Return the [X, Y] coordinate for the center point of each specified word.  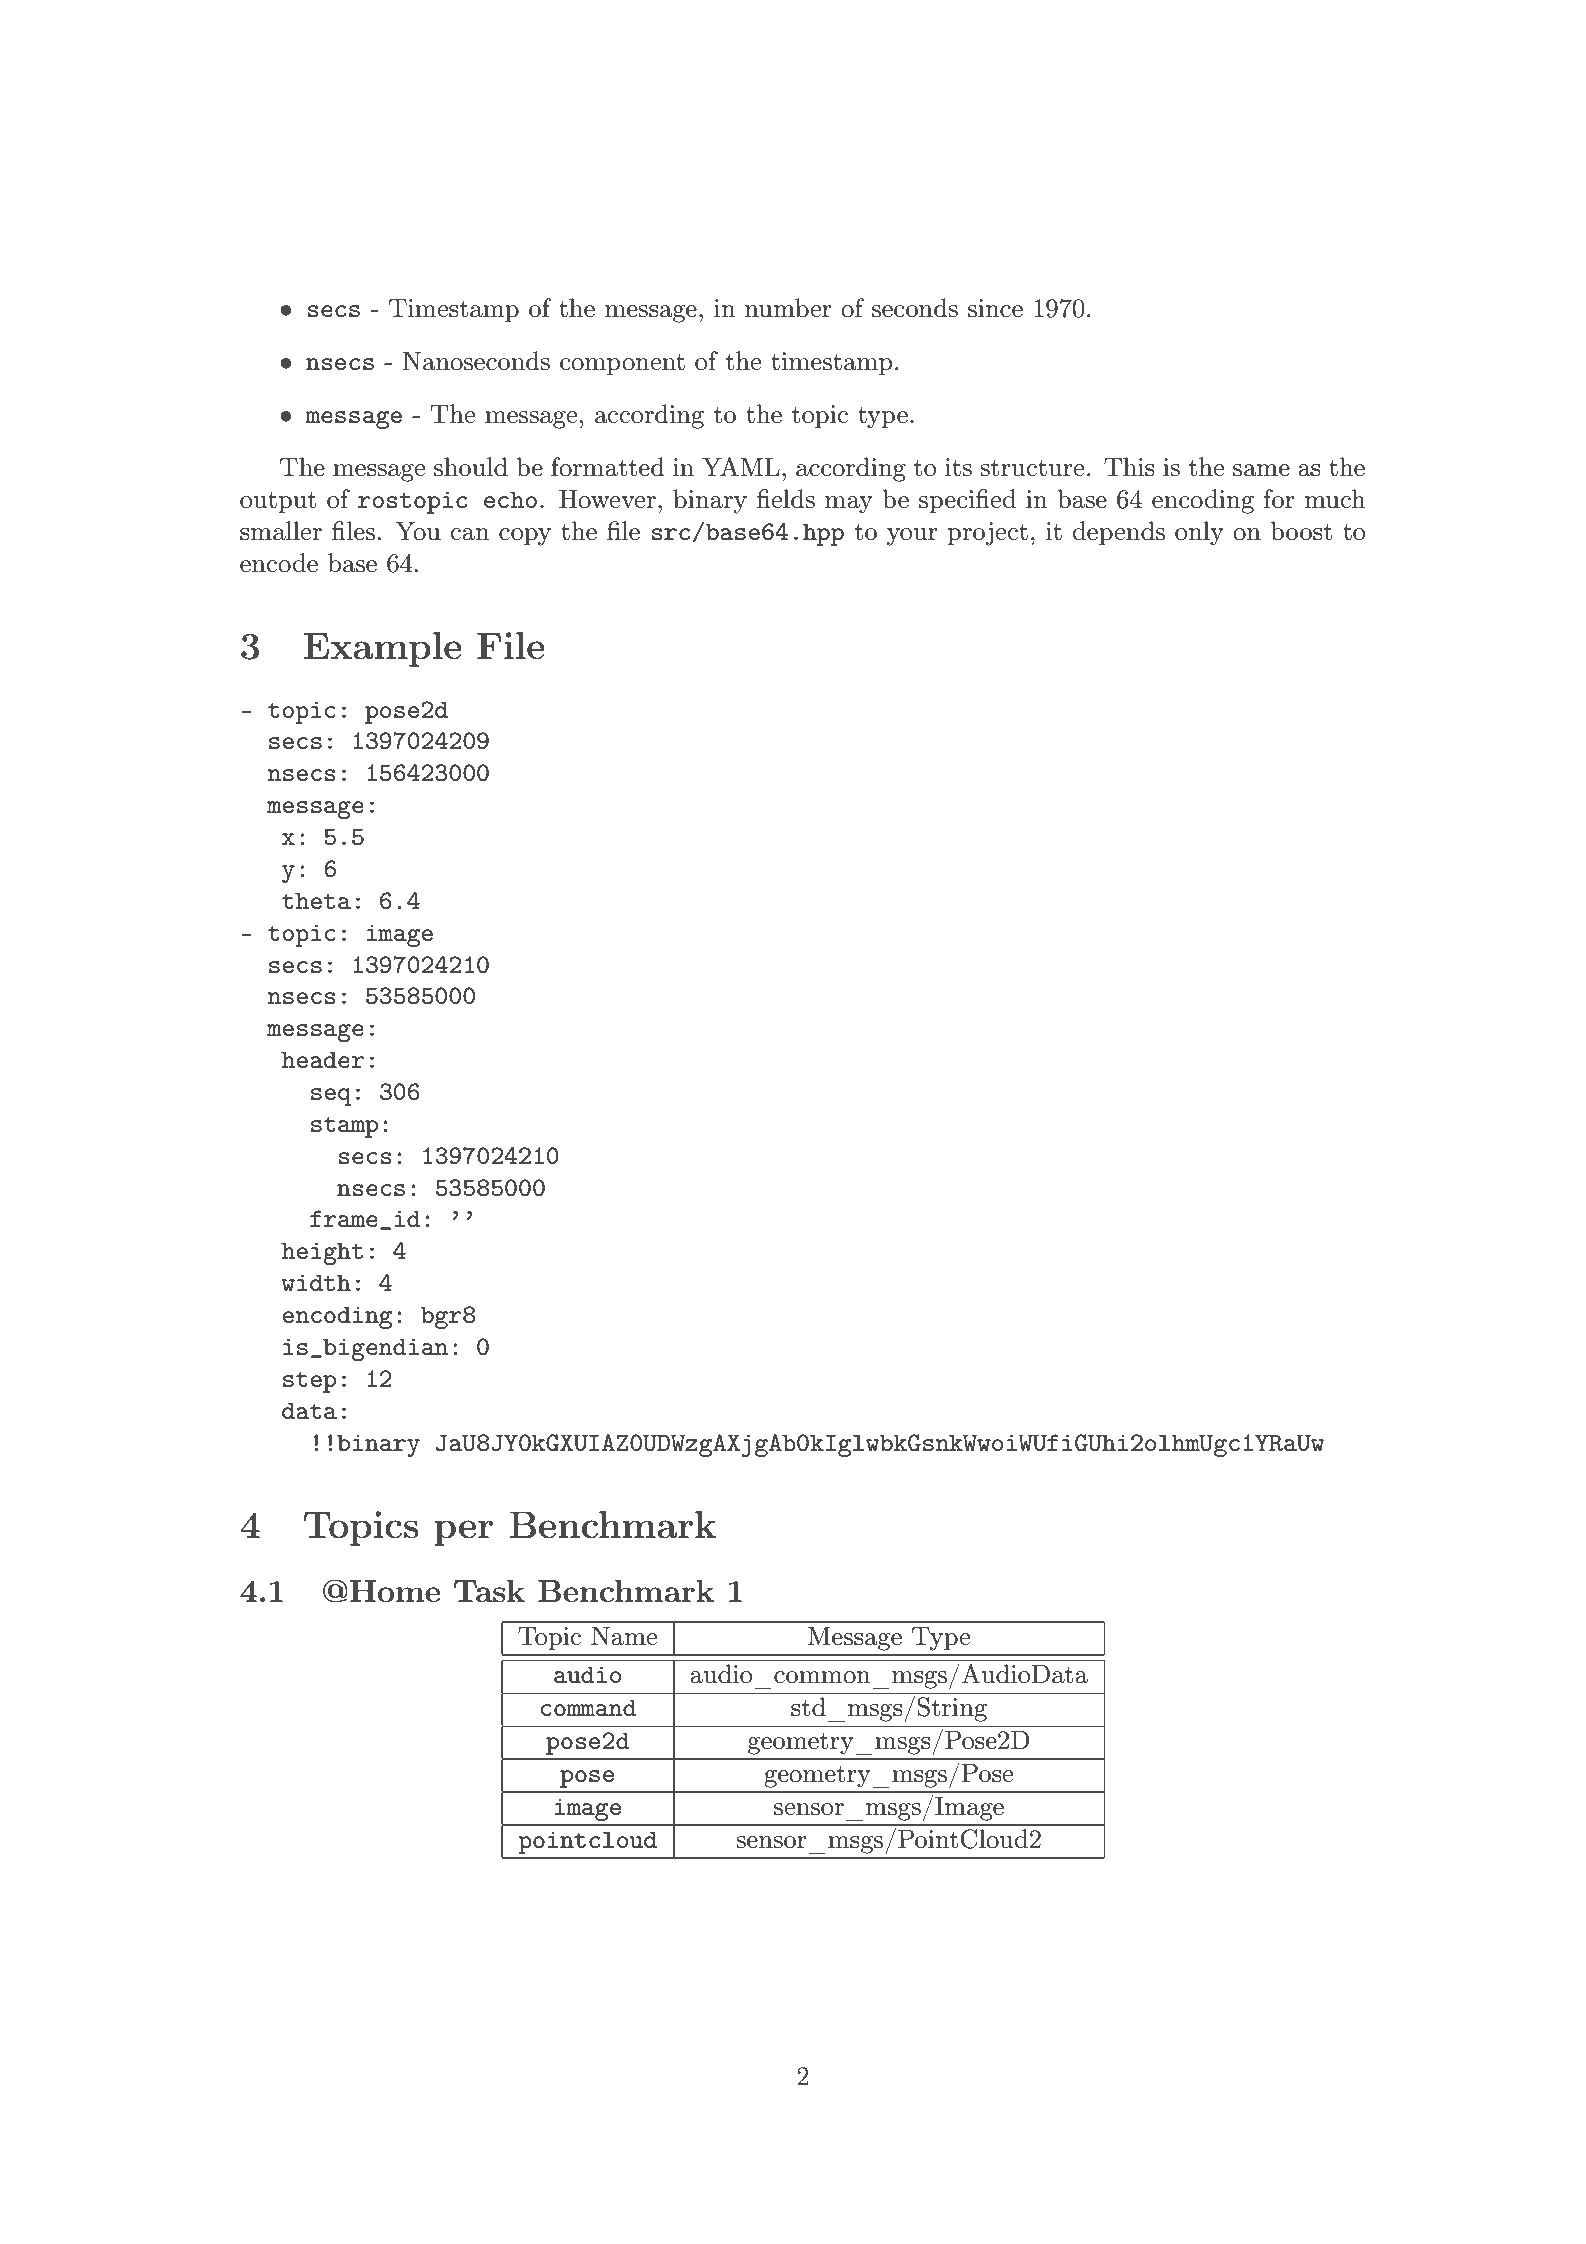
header [322, 1059]
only [1199, 533]
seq [331, 1097]
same [1261, 470]
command [589, 1707]
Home [395, 1591]
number [788, 308]
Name [624, 1636]
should [471, 467]
